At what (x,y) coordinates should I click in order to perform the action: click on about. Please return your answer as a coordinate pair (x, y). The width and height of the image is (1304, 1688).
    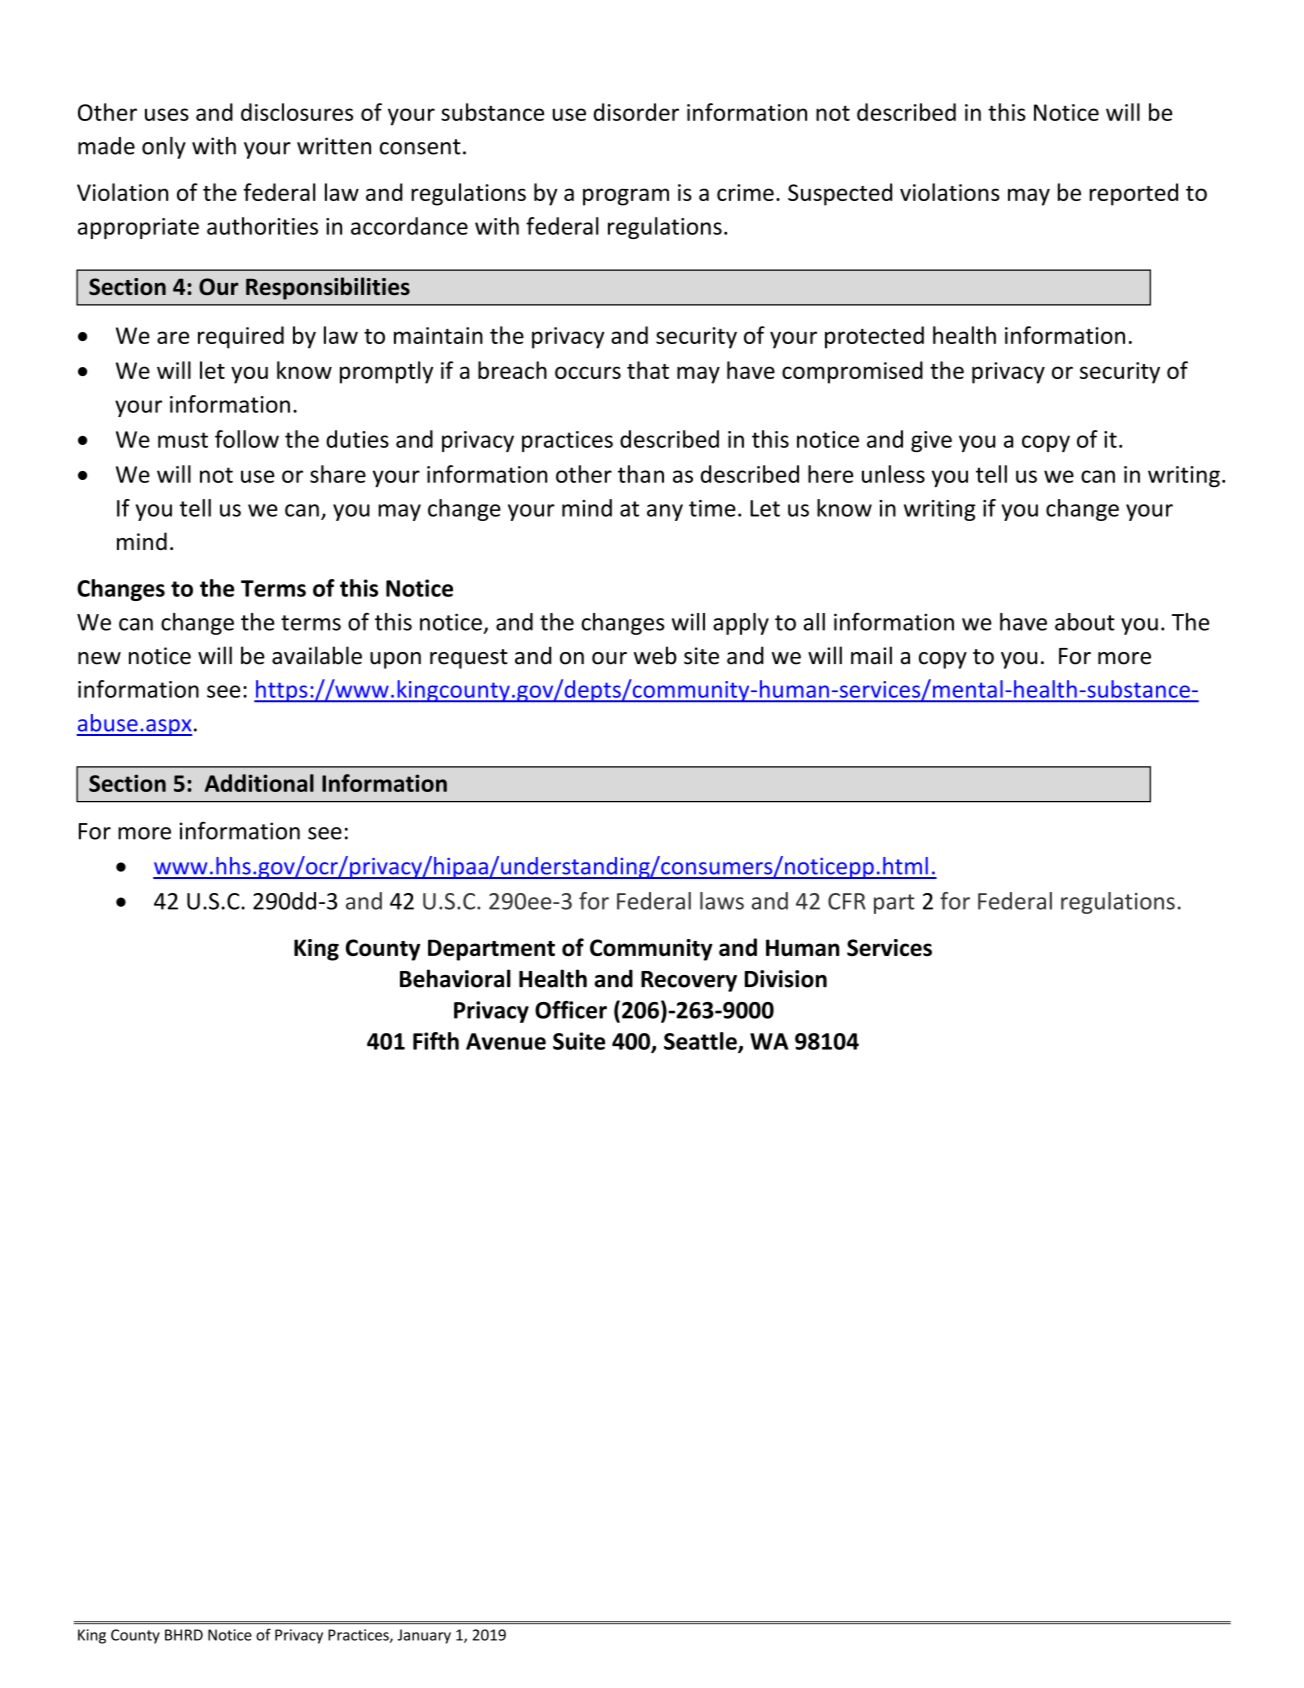
    Looking at the image, I should click on (1085, 622).
